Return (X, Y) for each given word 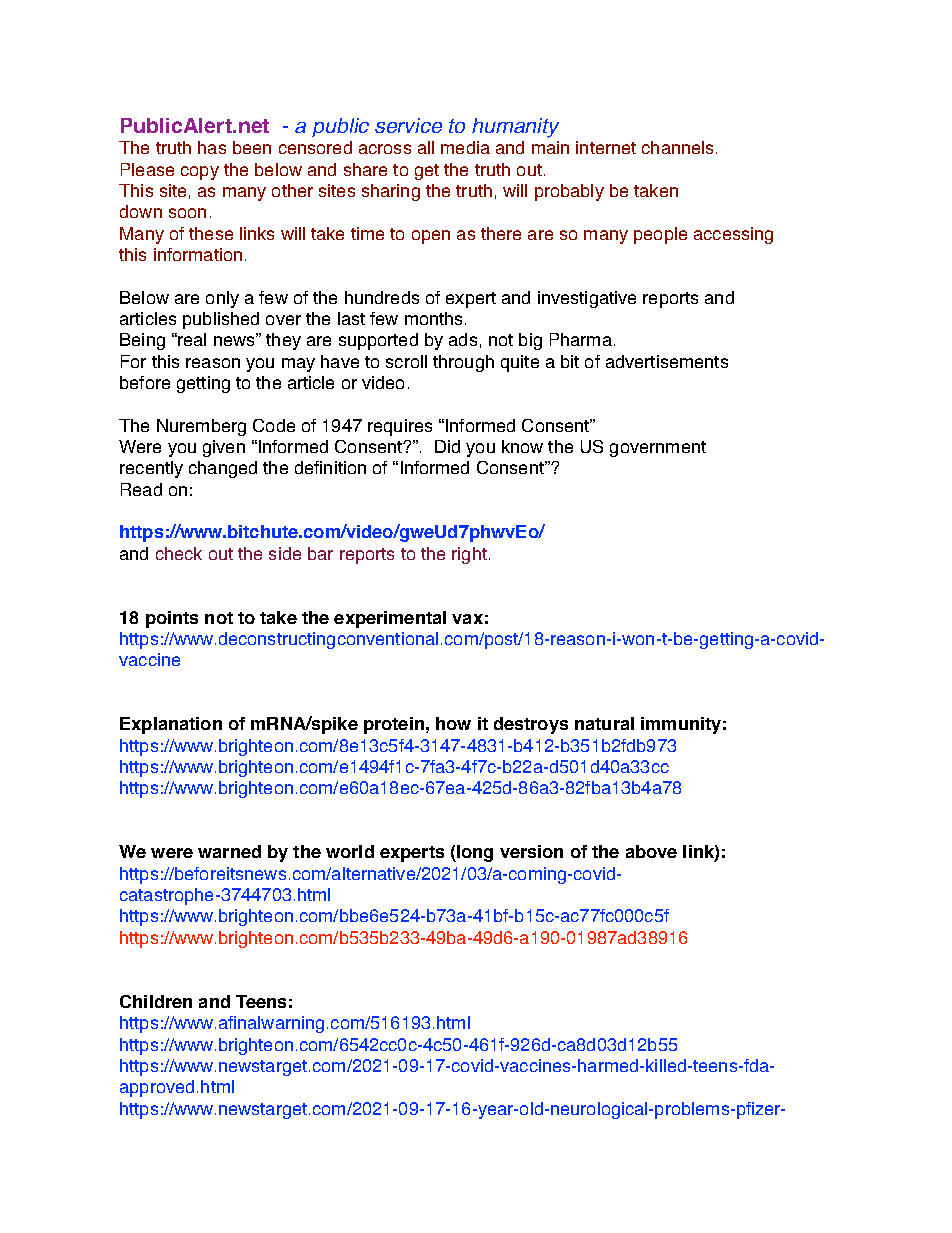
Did (447, 446)
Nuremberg (201, 427)
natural (604, 723)
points (172, 619)
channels (679, 147)
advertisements (667, 361)
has (212, 147)
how (453, 723)
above (651, 851)
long (474, 853)
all (426, 147)
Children (156, 1001)
